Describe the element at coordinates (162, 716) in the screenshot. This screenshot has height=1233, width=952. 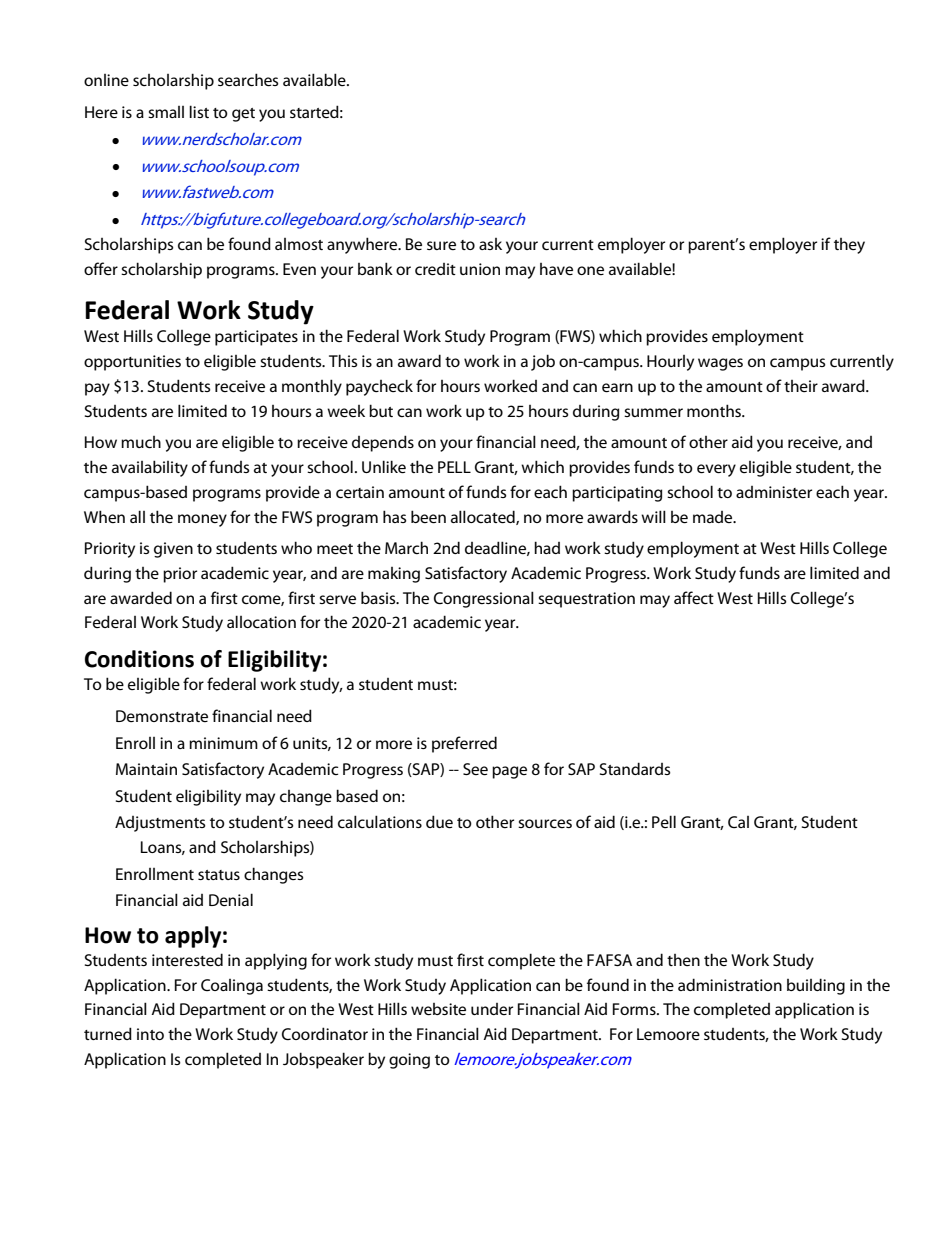
I see `Demonstrate` at that location.
